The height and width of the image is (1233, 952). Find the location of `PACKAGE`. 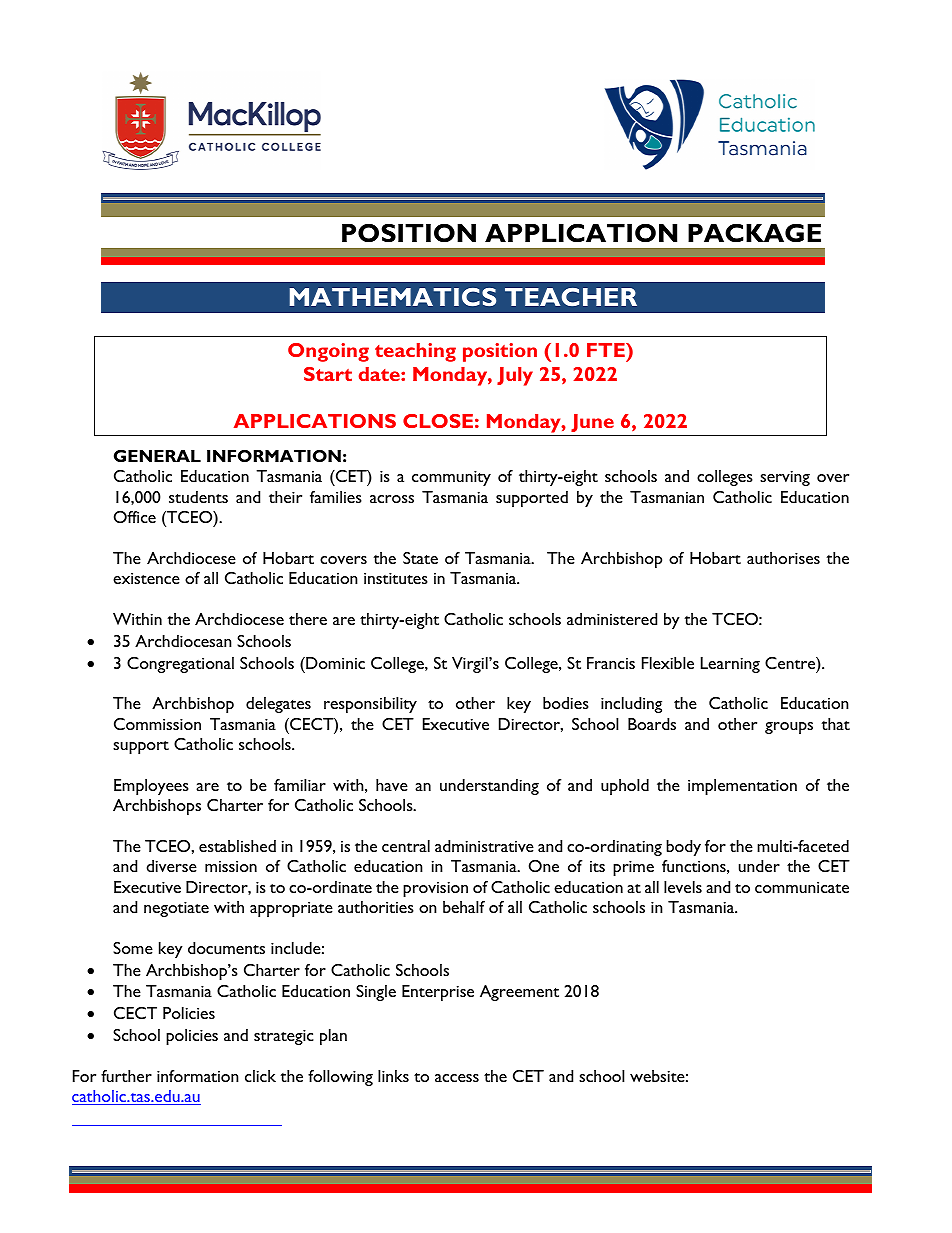

PACKAGE is located at coordinates (754, 233).
